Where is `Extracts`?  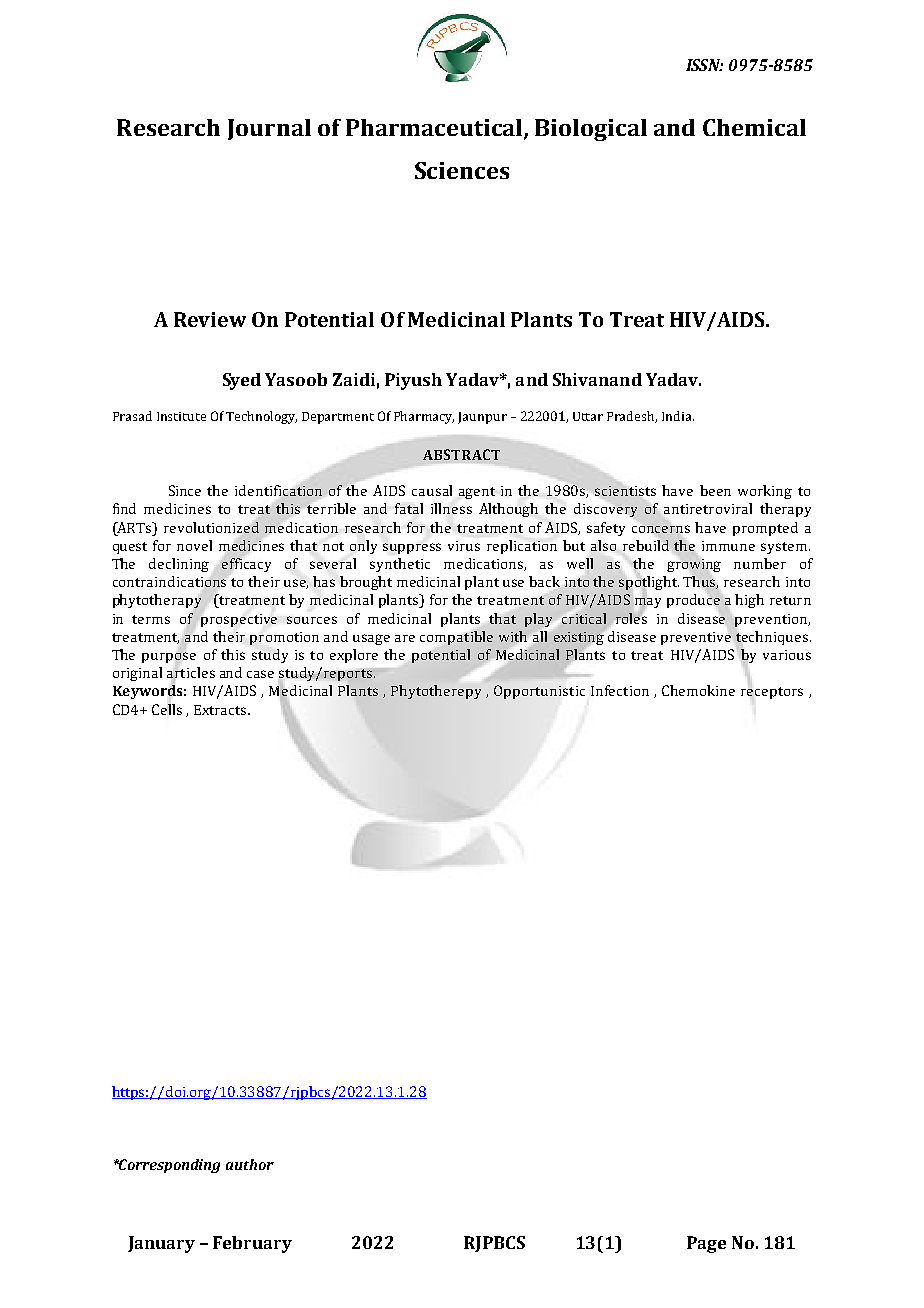
Extracts is located at coordinates (221, 710).
